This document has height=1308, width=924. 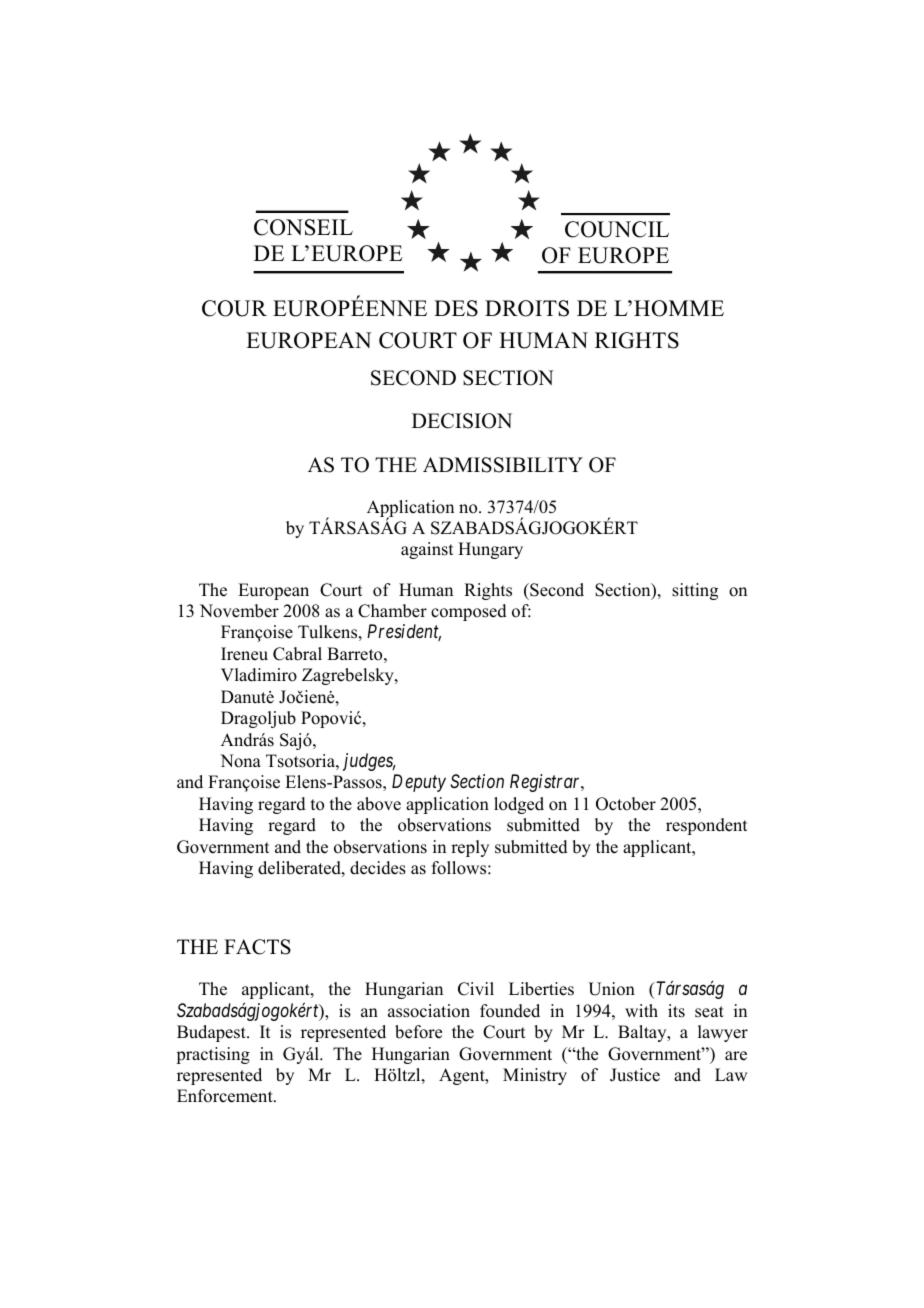 I want to click on COUNCIL, so click(x=617, y=229).
